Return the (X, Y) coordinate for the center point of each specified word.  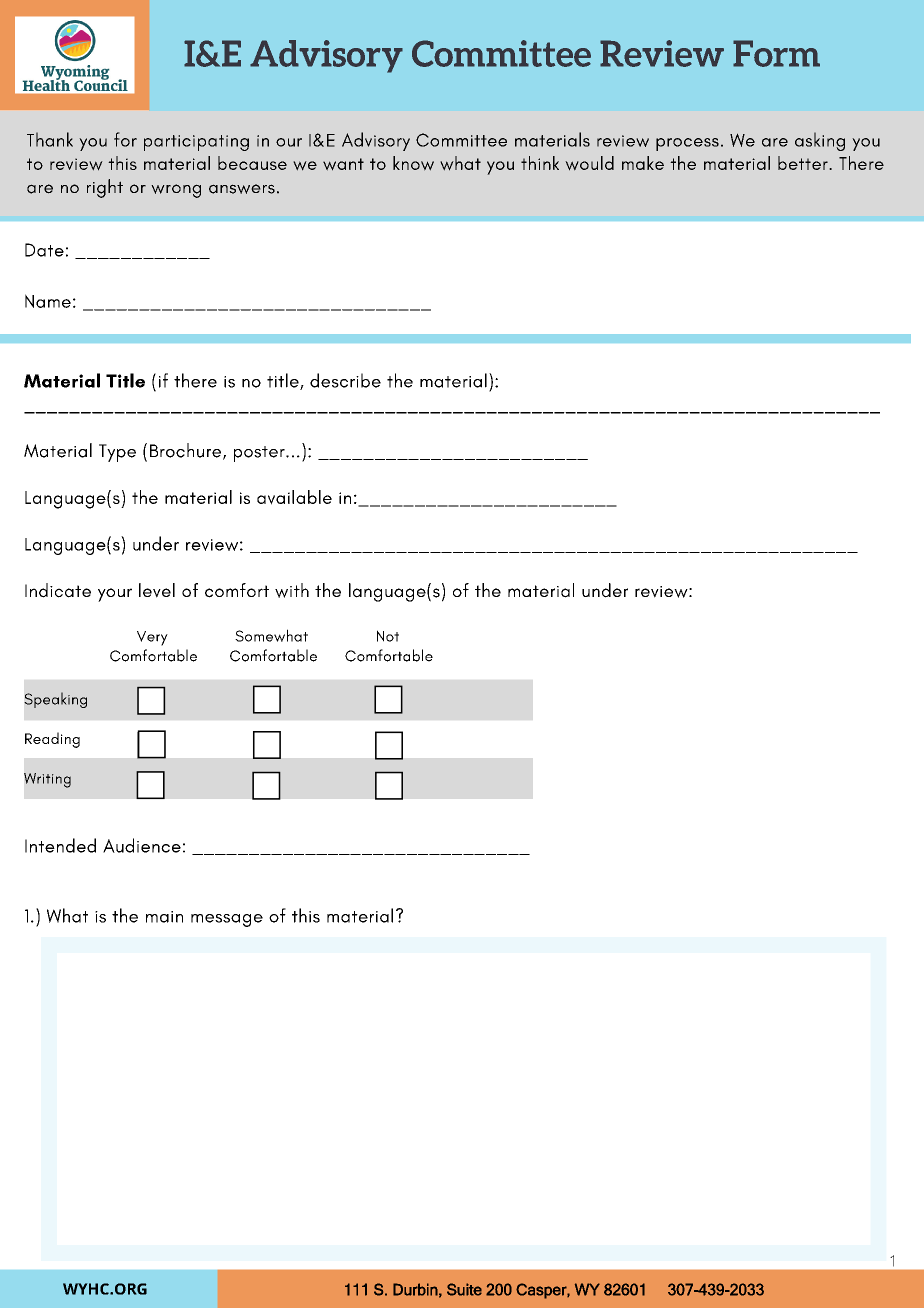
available (294, 497)
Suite (464, 1289)
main (164, 917)
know (413, 163)
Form (776, 53)
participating (196, 143)
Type (117, 453)
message (227, 920)
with (292, 590)
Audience (142, 845)
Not (388, 636)
